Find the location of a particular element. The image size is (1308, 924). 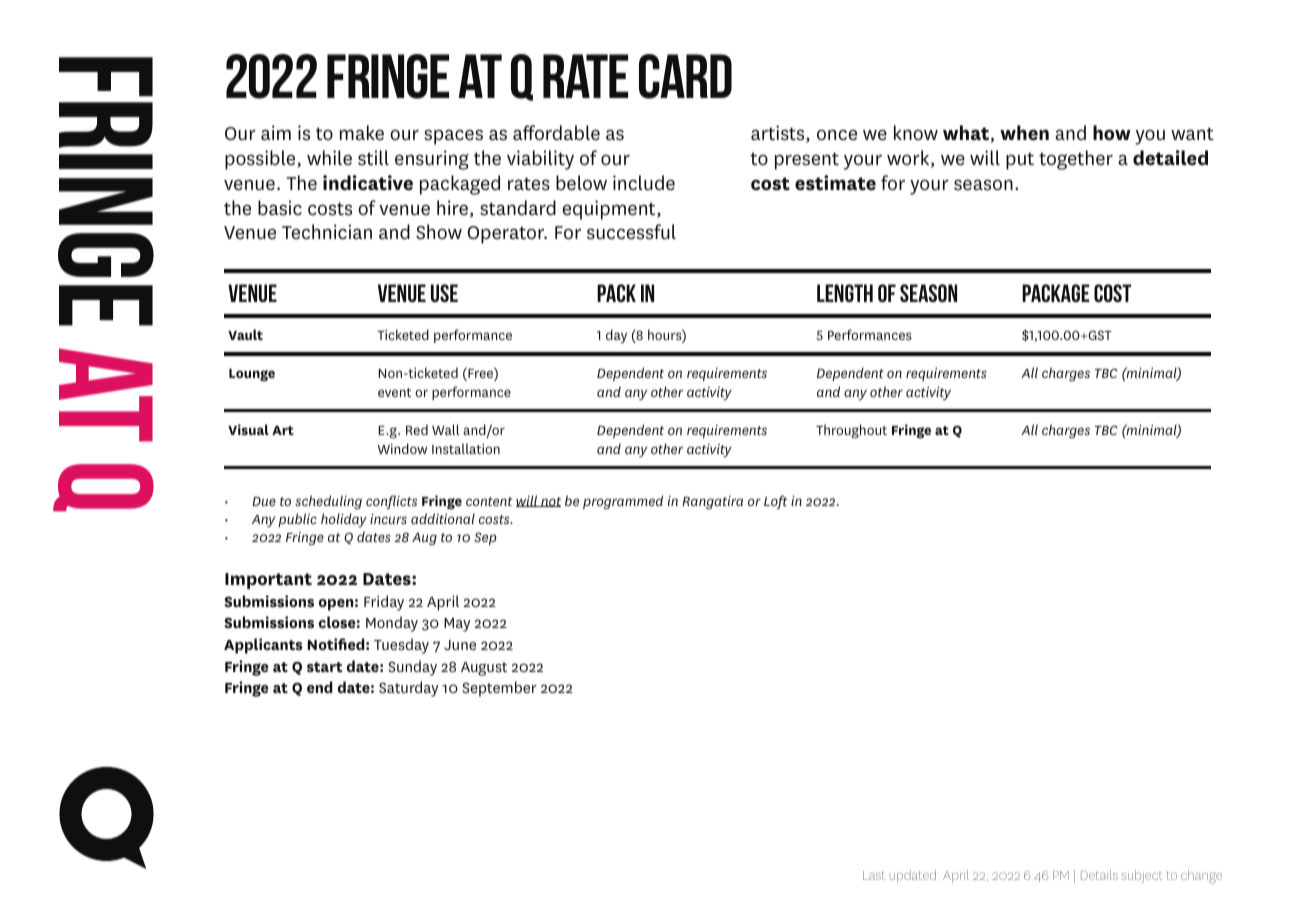

Card is located at coordinates (685, 76).
